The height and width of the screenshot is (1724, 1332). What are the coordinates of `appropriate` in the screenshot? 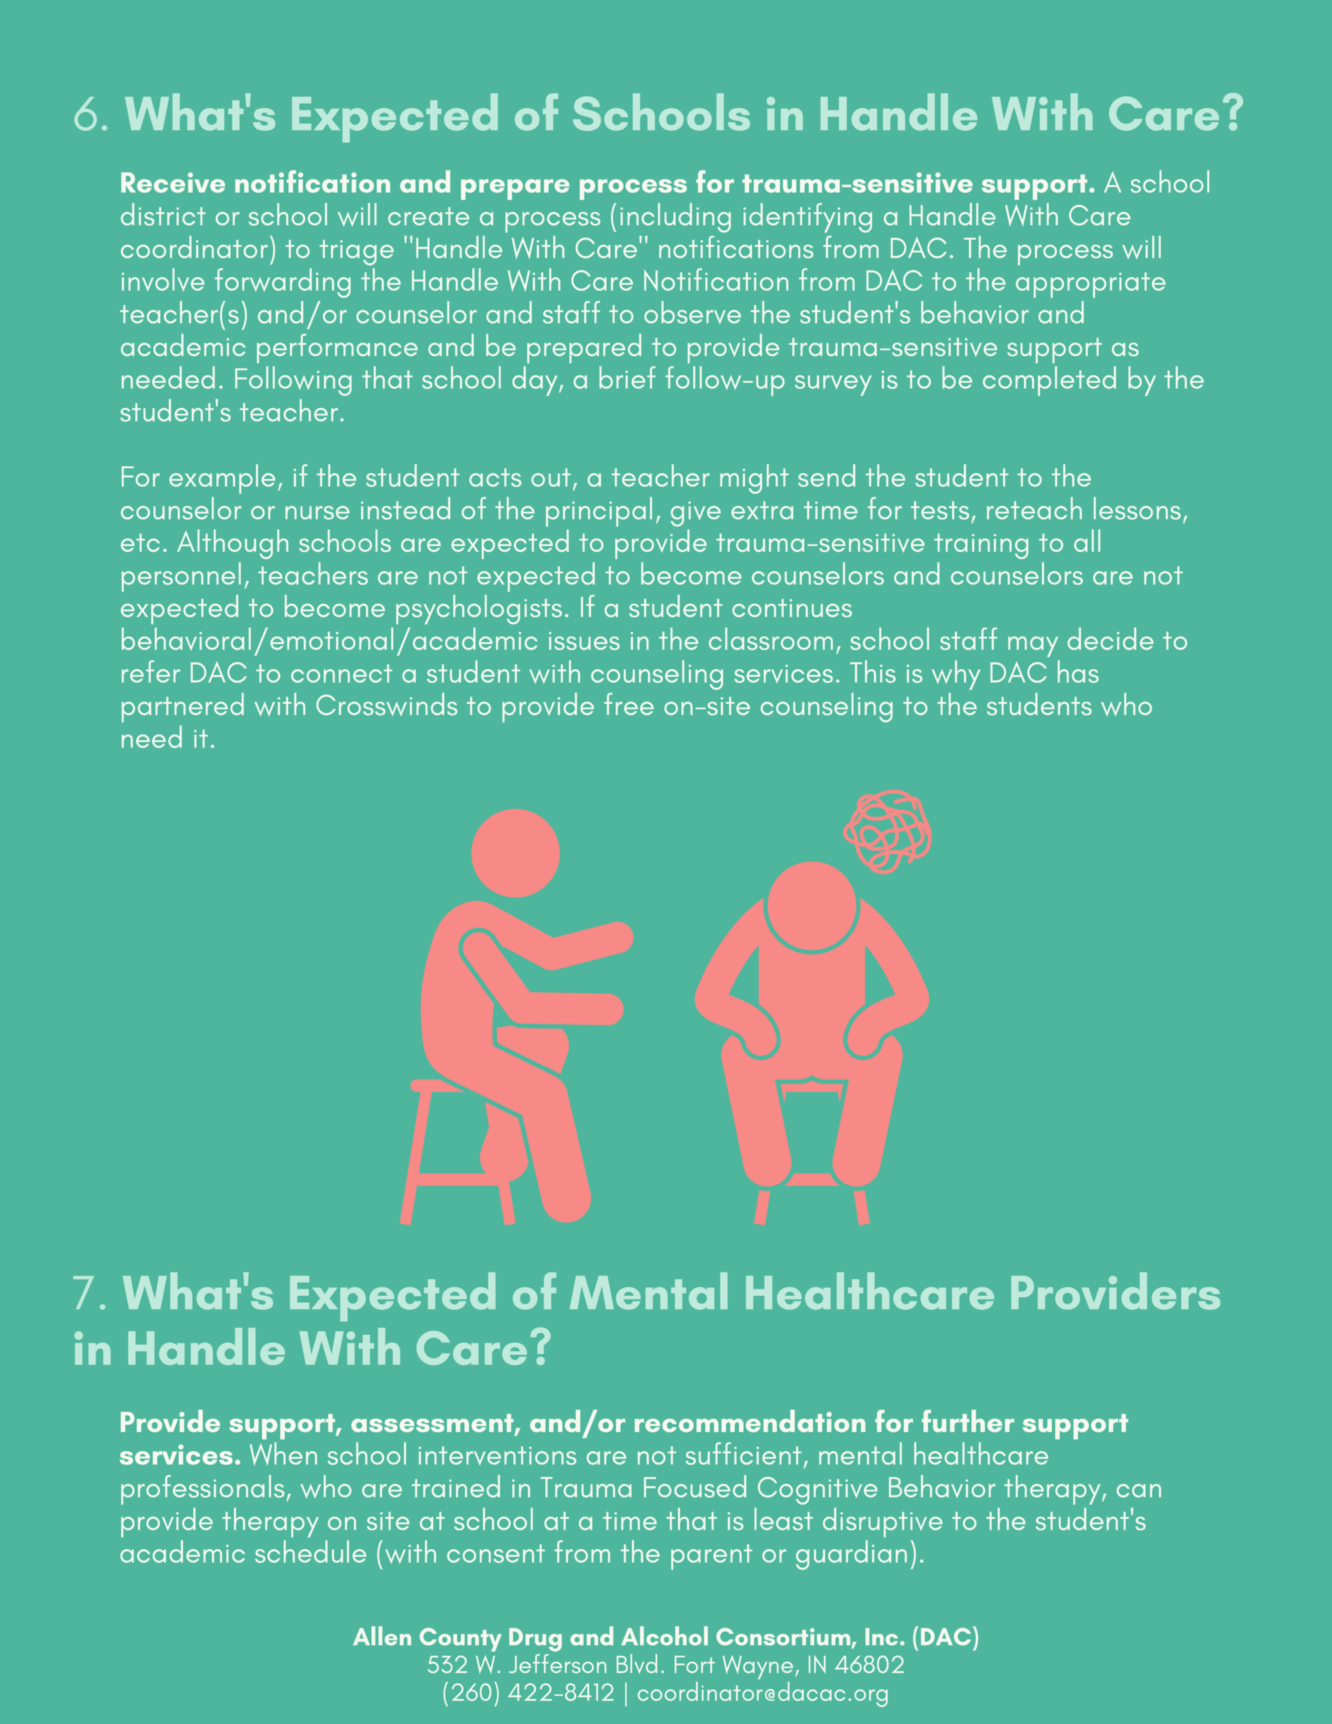 It's located at (1091, 285).
